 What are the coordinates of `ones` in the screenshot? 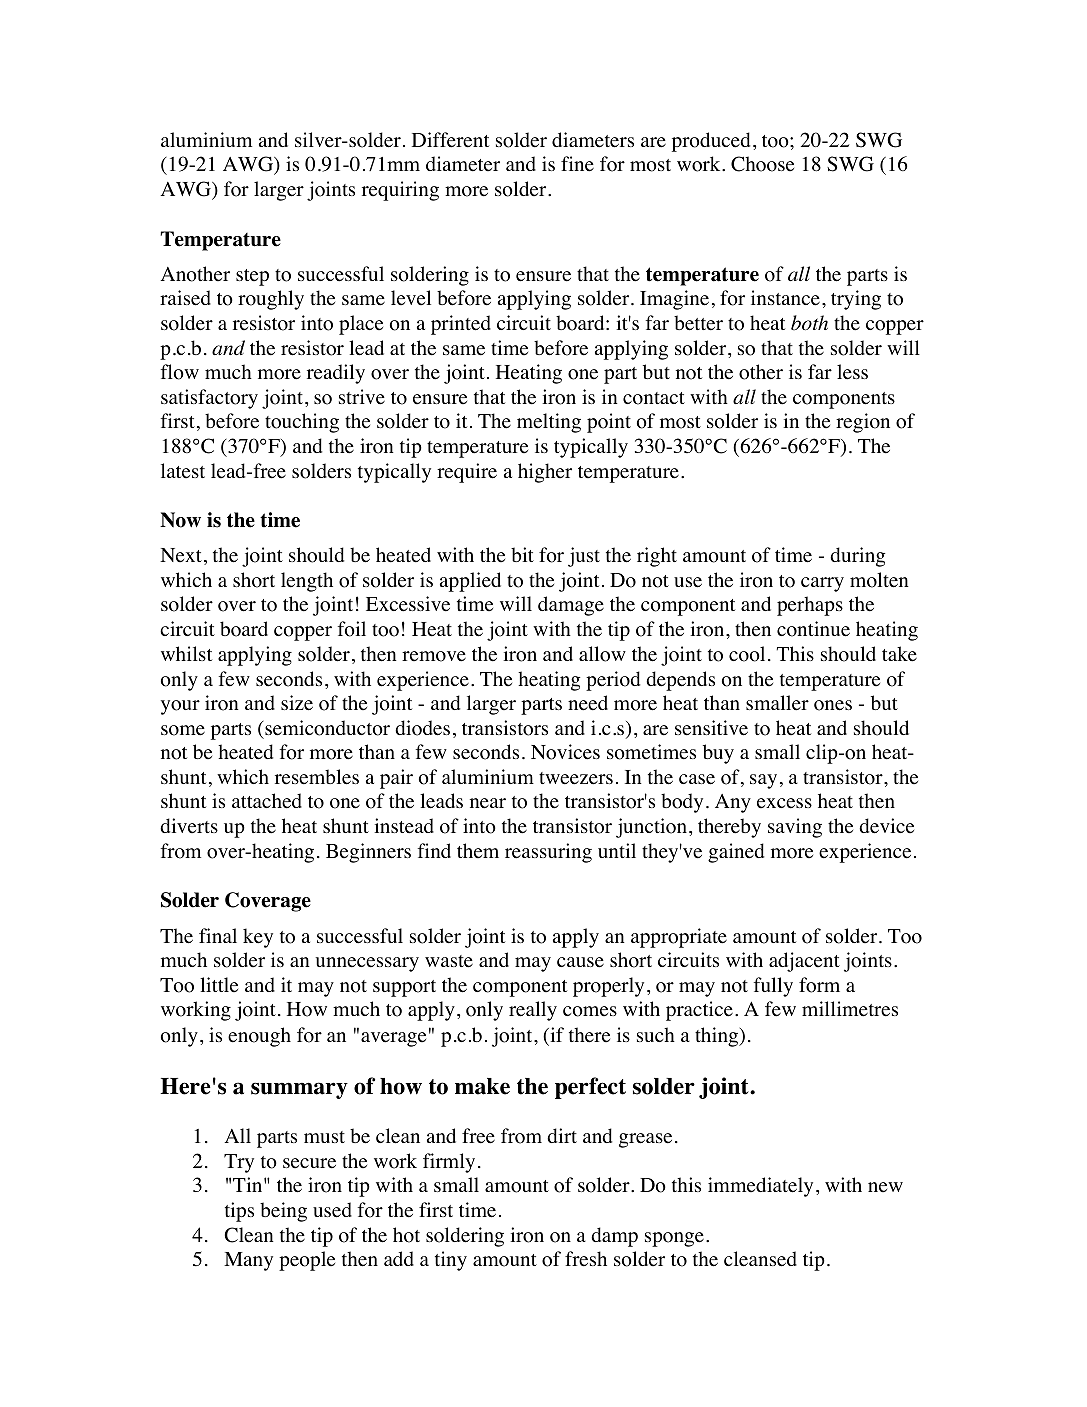 It's located at (833, 705).
